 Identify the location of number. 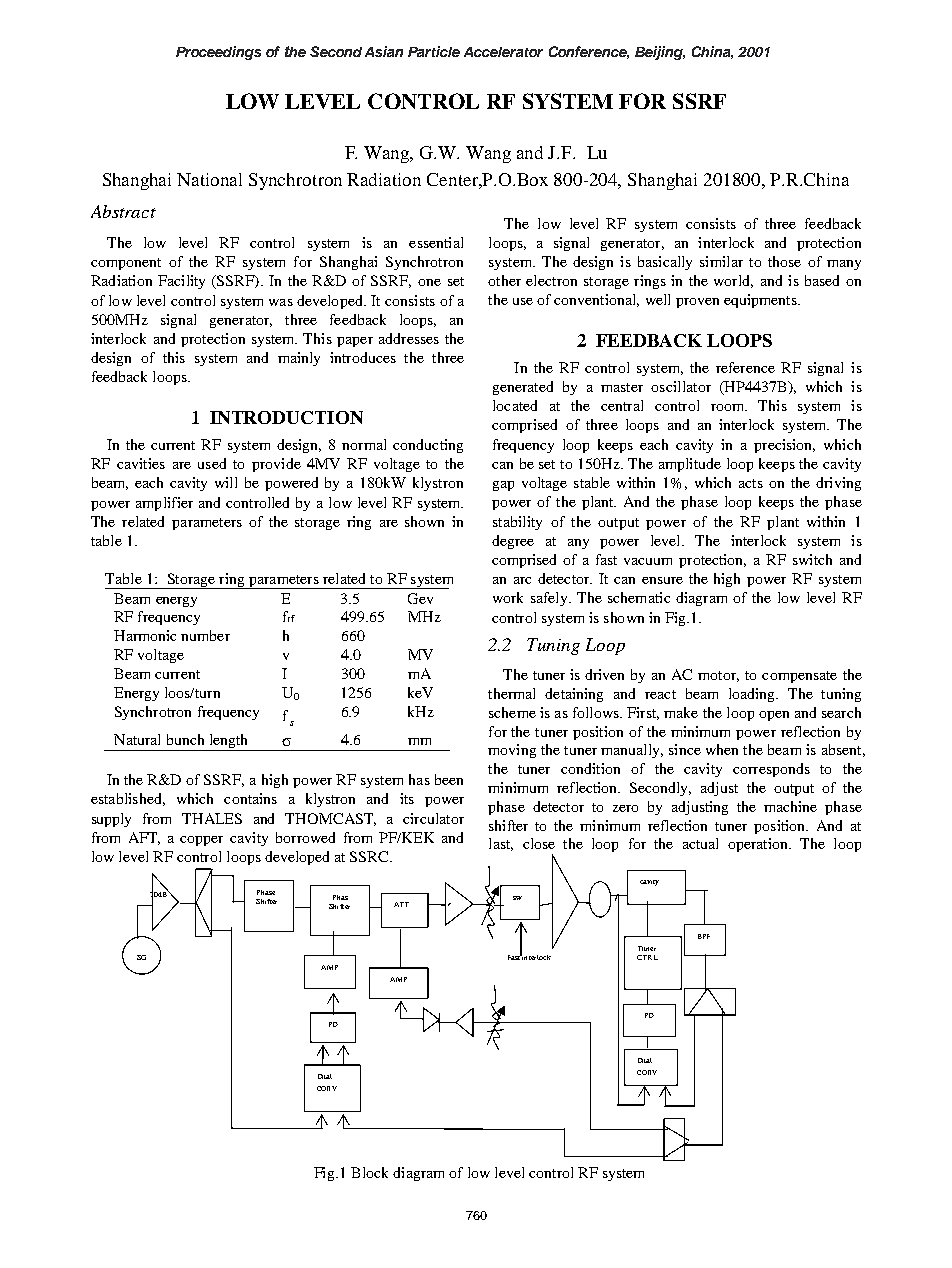
(205, 635).
